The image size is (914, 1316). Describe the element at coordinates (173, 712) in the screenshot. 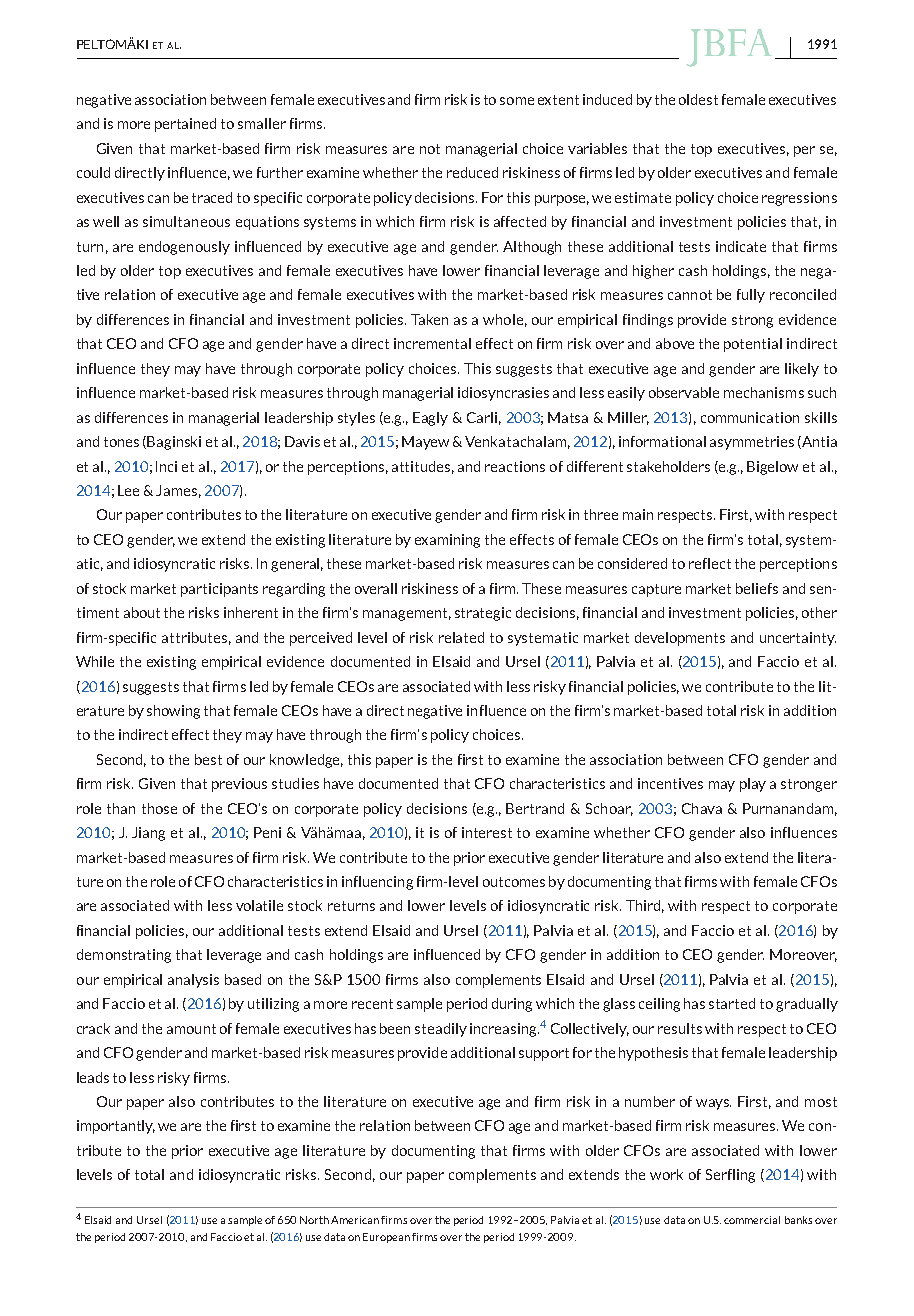

I see `showing` at that location.
